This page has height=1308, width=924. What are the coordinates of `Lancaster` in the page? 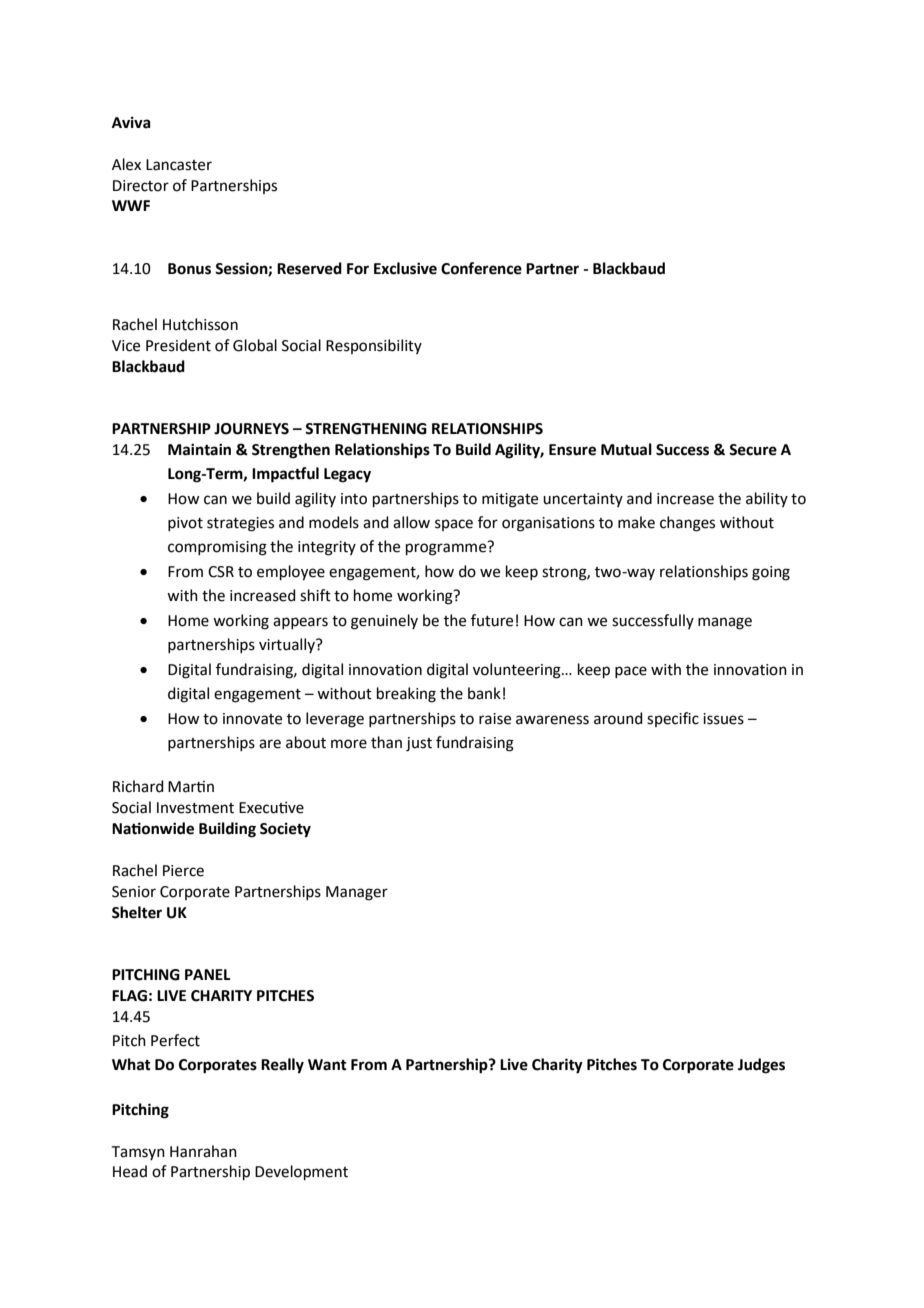 It's located at (179, 165).
